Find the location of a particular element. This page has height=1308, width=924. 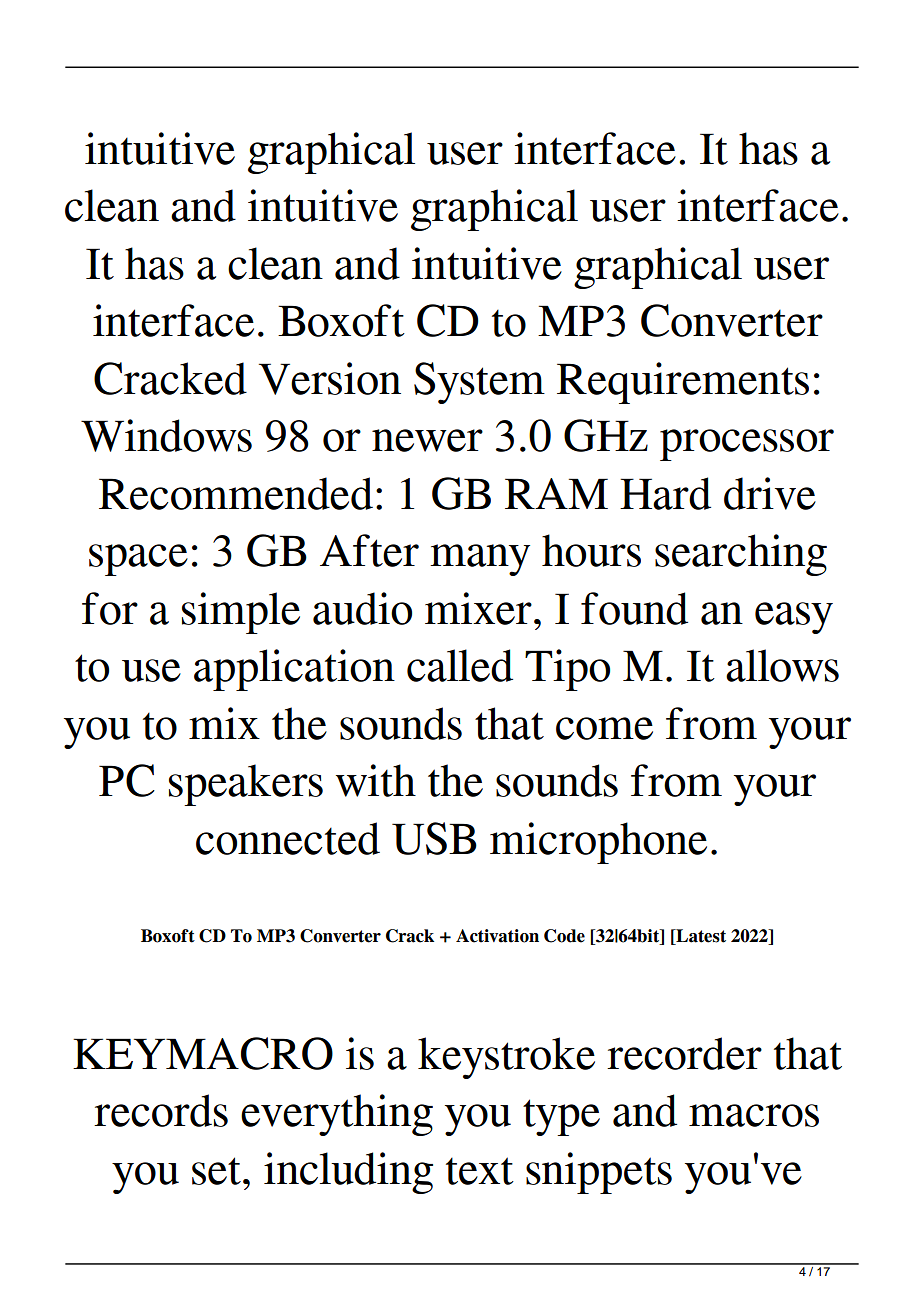

Latest is located at coordinates (700, 937).
